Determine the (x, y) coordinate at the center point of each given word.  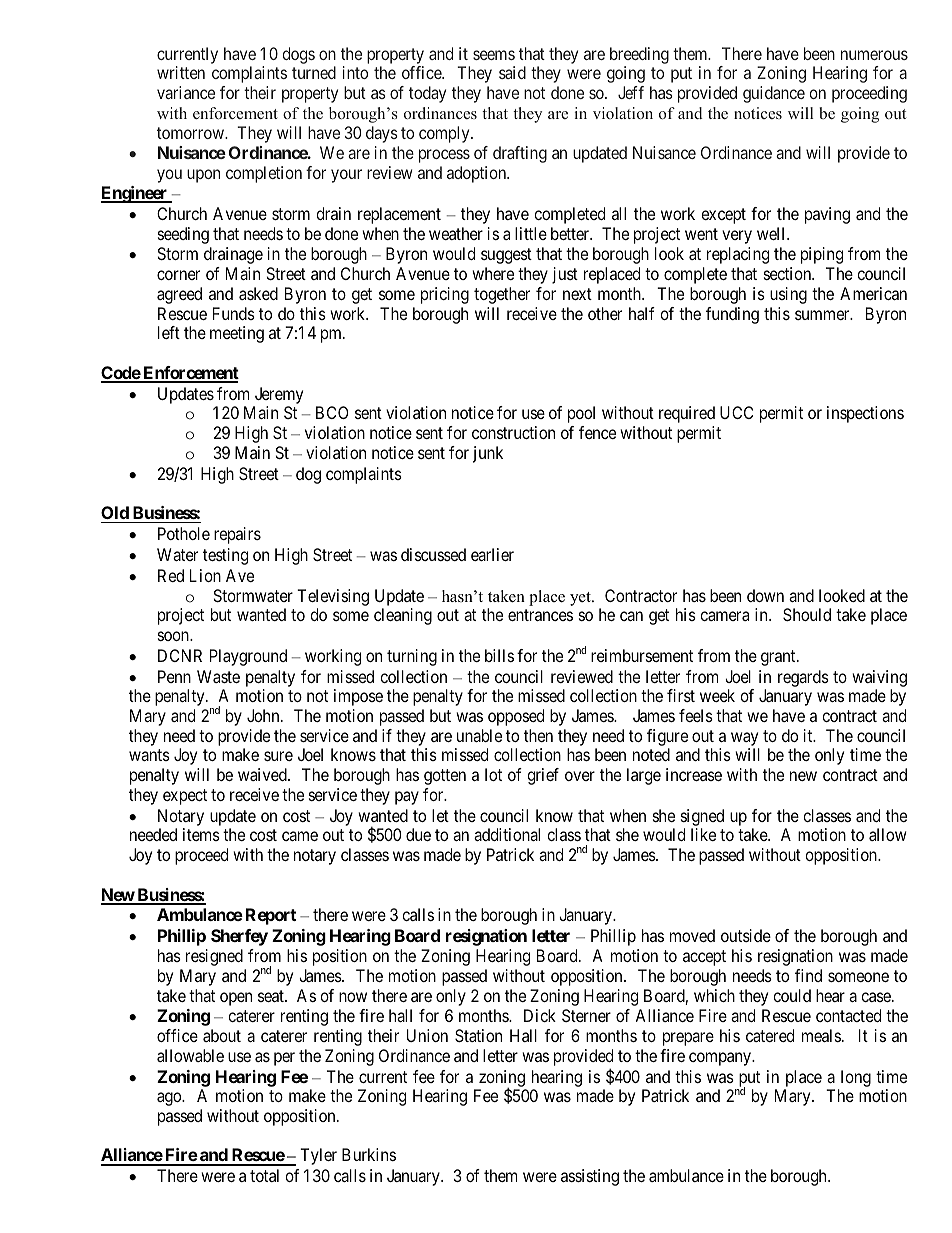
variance (186, 92)
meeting (237, 334)
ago (170, 1099)
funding (732, 315)
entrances (540, 615)
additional (507, 834)
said (512, 72)
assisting (590, 1177)
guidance (774, 94)
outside (746, 935)
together (502, 295)
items (201, 834)
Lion (205, 575)
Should (807, 614)
